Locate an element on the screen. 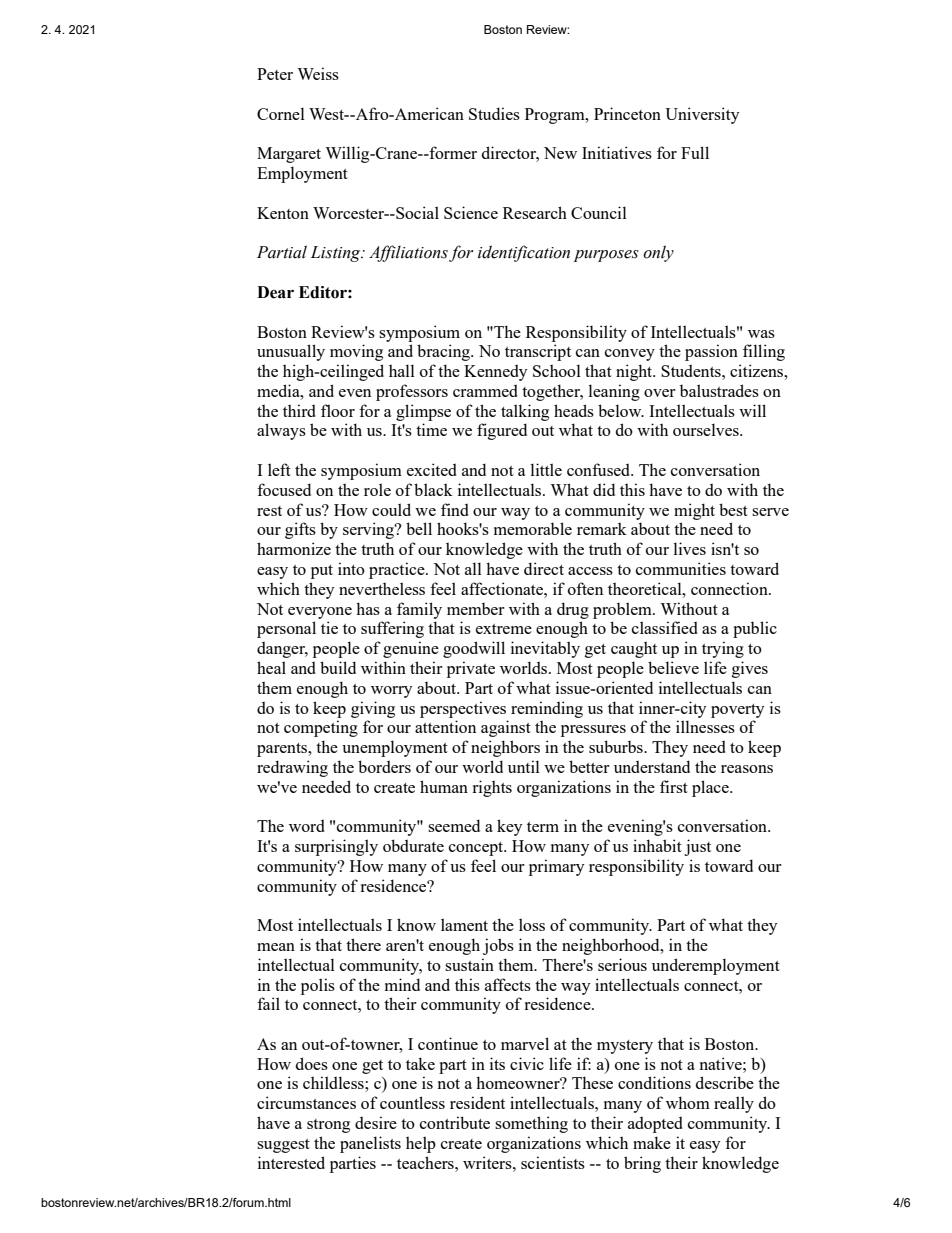 The width and height of the screenshot is (952, 1233). University is located at coordinates (702, 115).
